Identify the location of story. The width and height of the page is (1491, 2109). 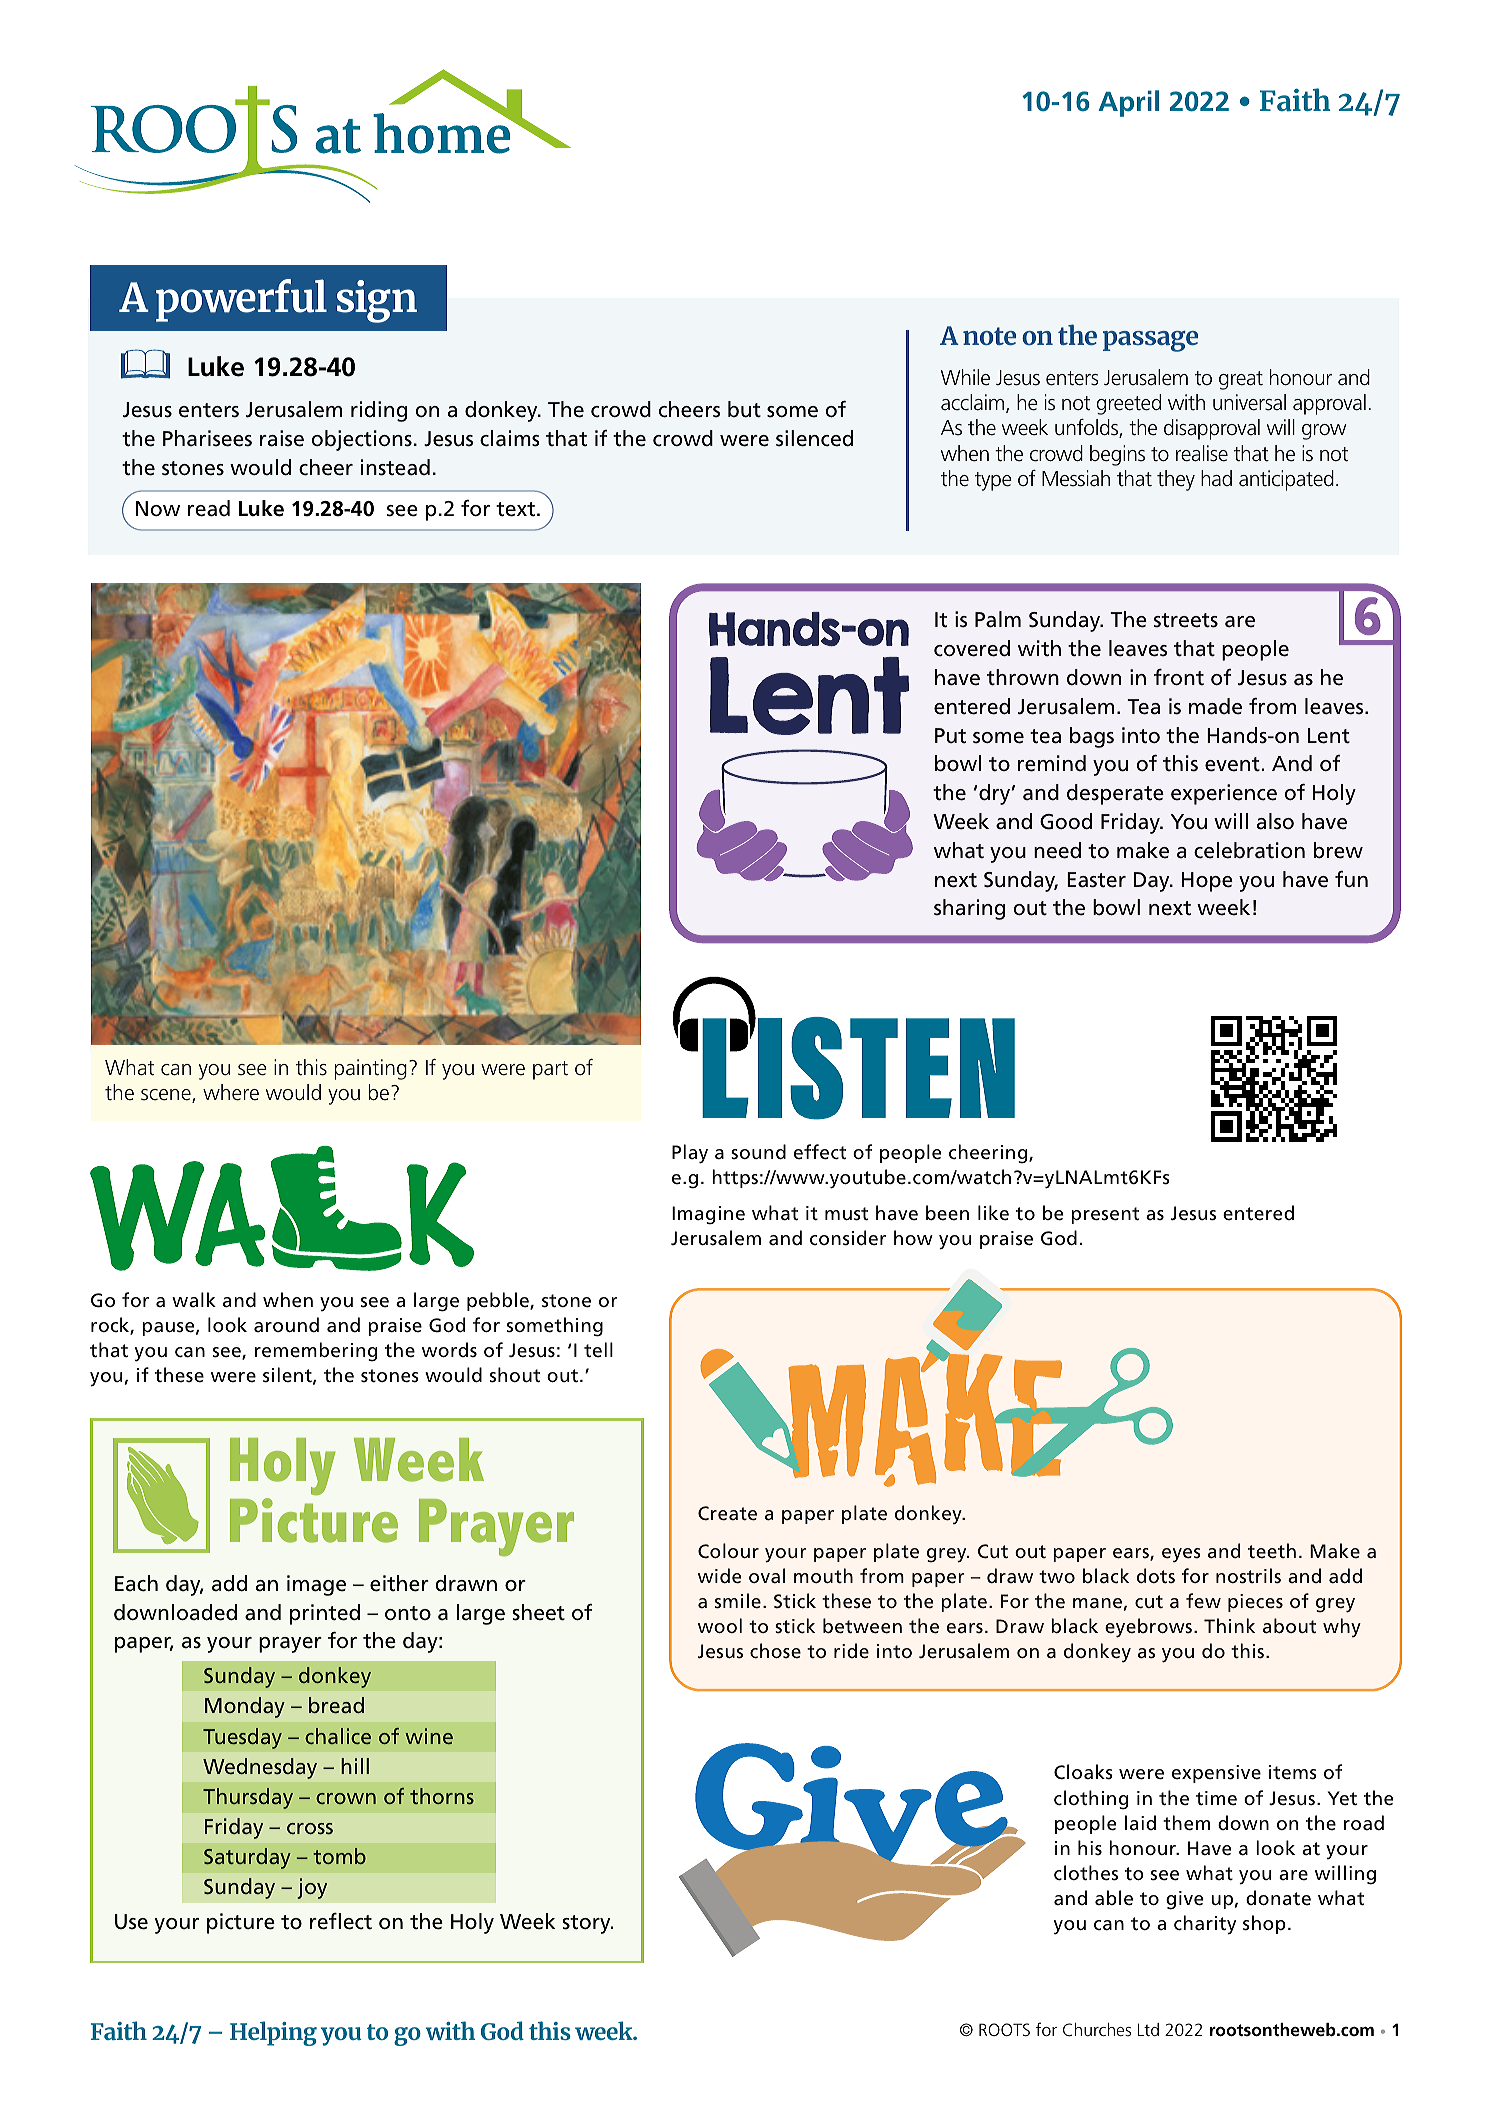
(587, 1924).
